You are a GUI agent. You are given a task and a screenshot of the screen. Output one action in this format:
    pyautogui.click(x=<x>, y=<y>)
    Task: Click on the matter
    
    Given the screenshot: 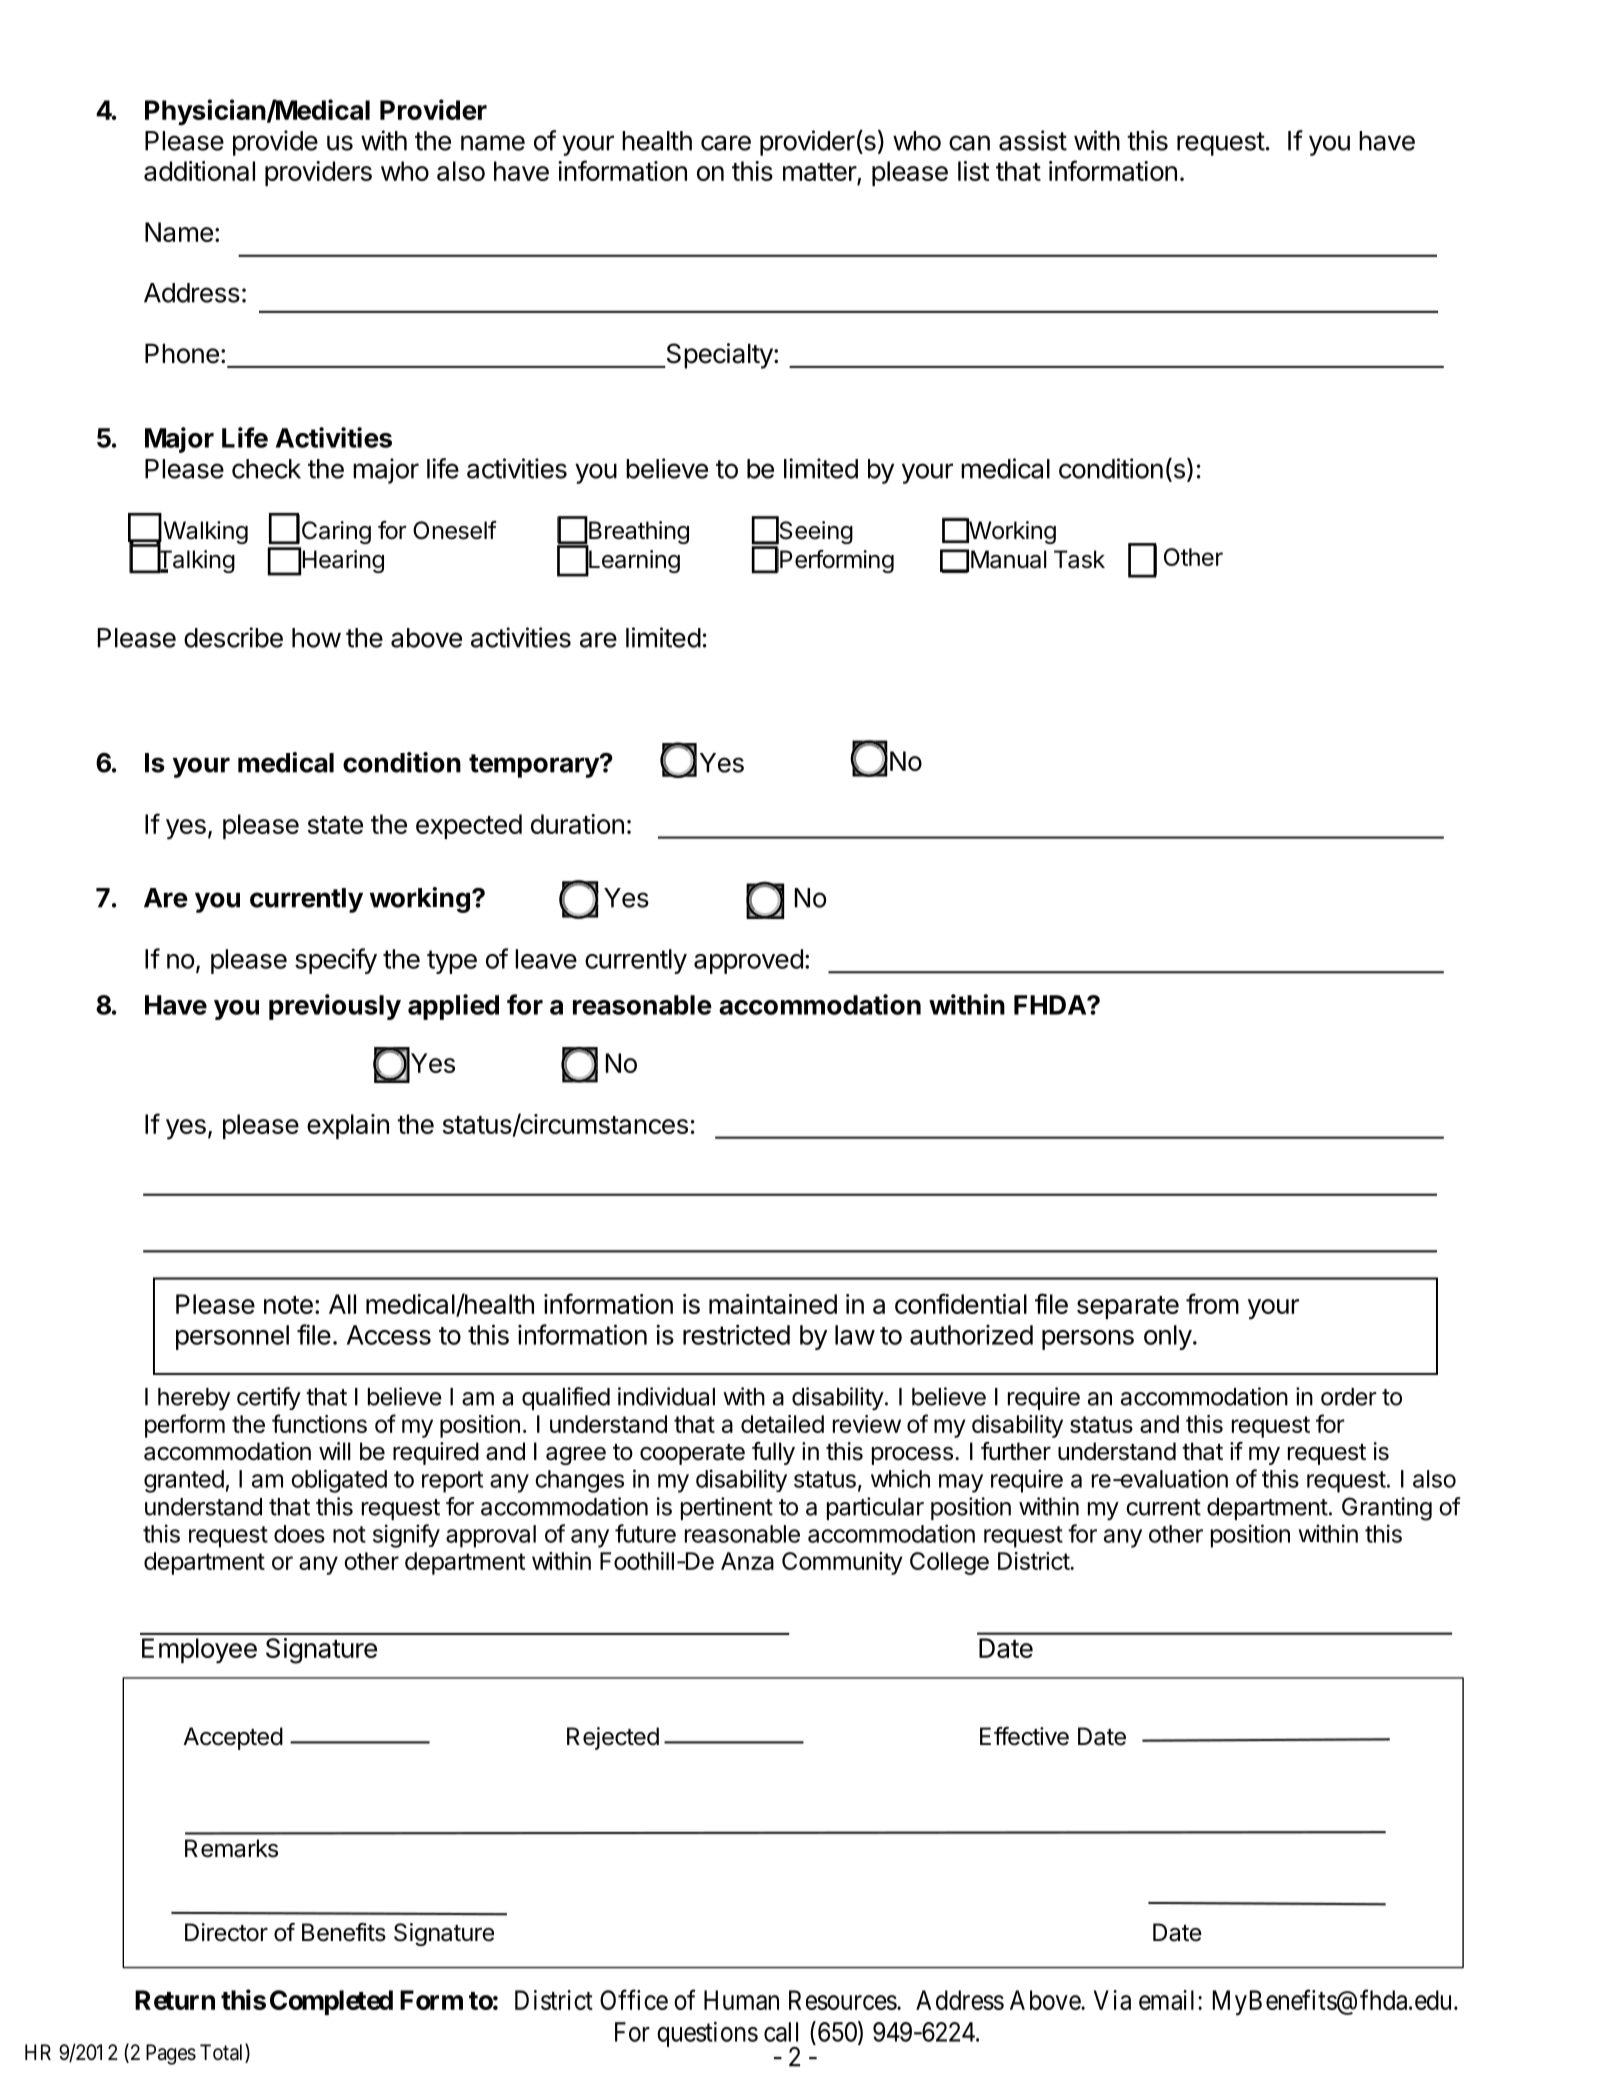 What is the action you would take?
    pyautogui.click(x=820, y=173)
